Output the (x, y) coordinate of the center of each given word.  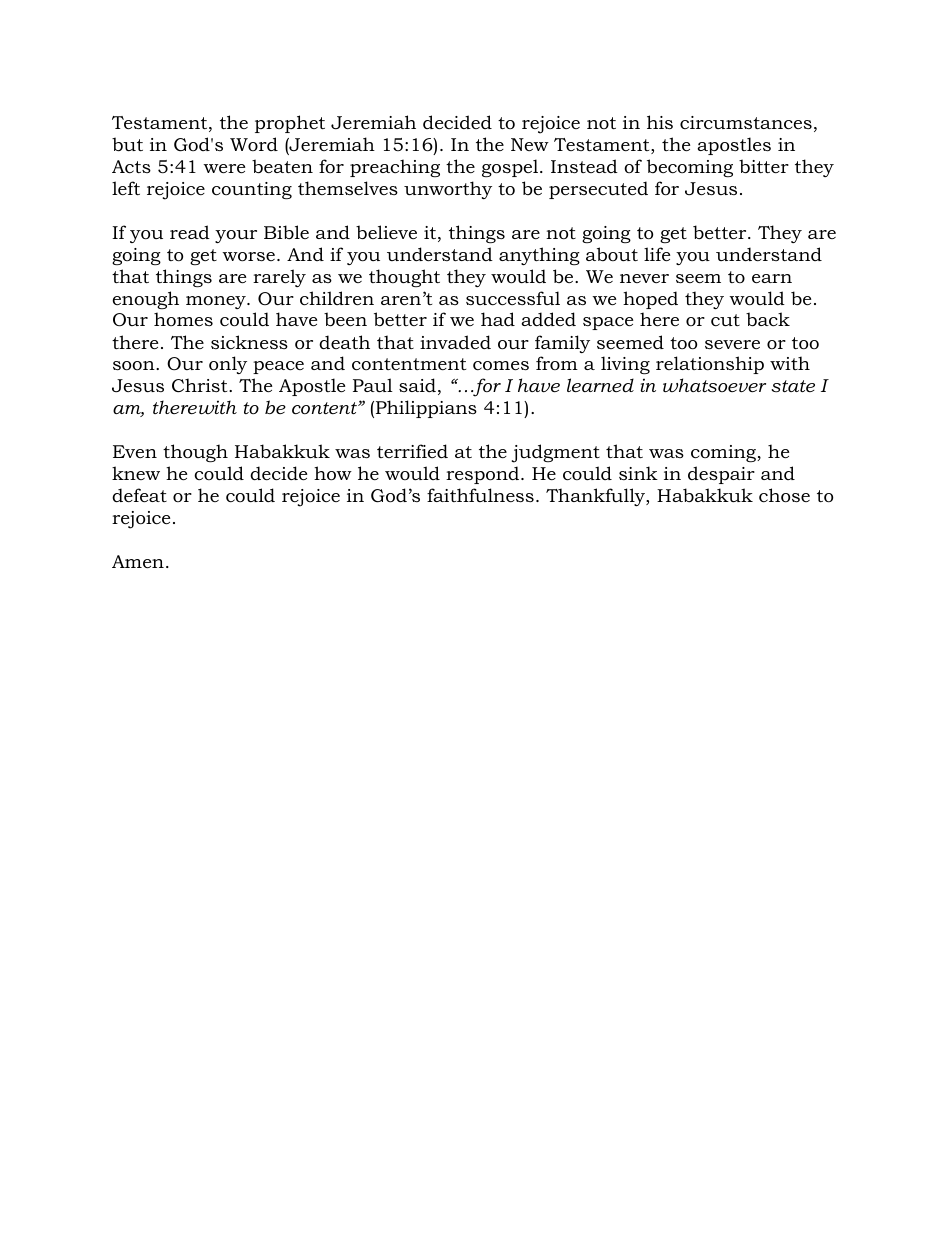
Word (254, 144)
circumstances (746, 123)
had (498, 319)
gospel (511, 168)
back (768, 319)
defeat (139, 495)
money (217, 302)
